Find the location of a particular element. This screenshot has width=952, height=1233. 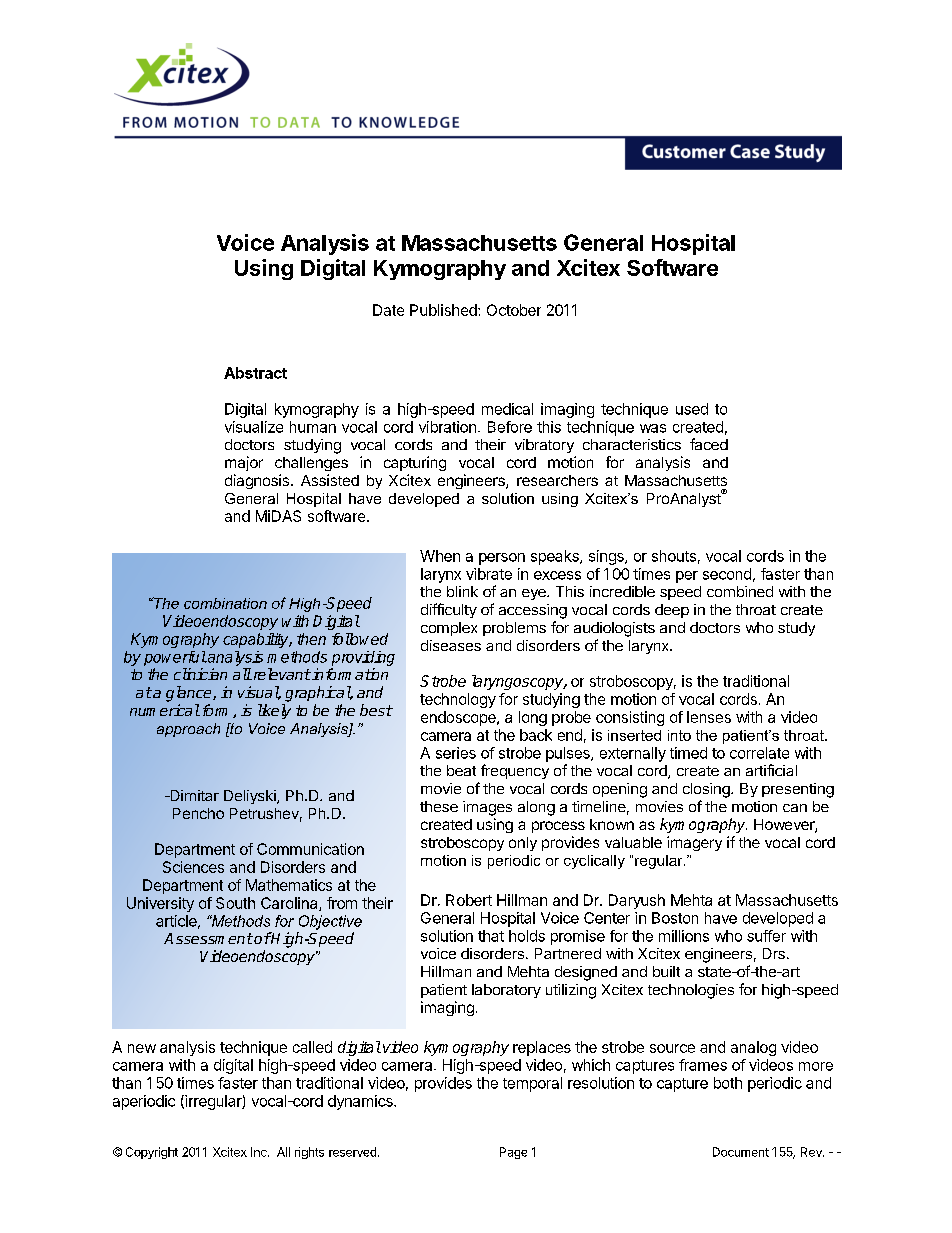

deep is located at coordinates (672, 611).
